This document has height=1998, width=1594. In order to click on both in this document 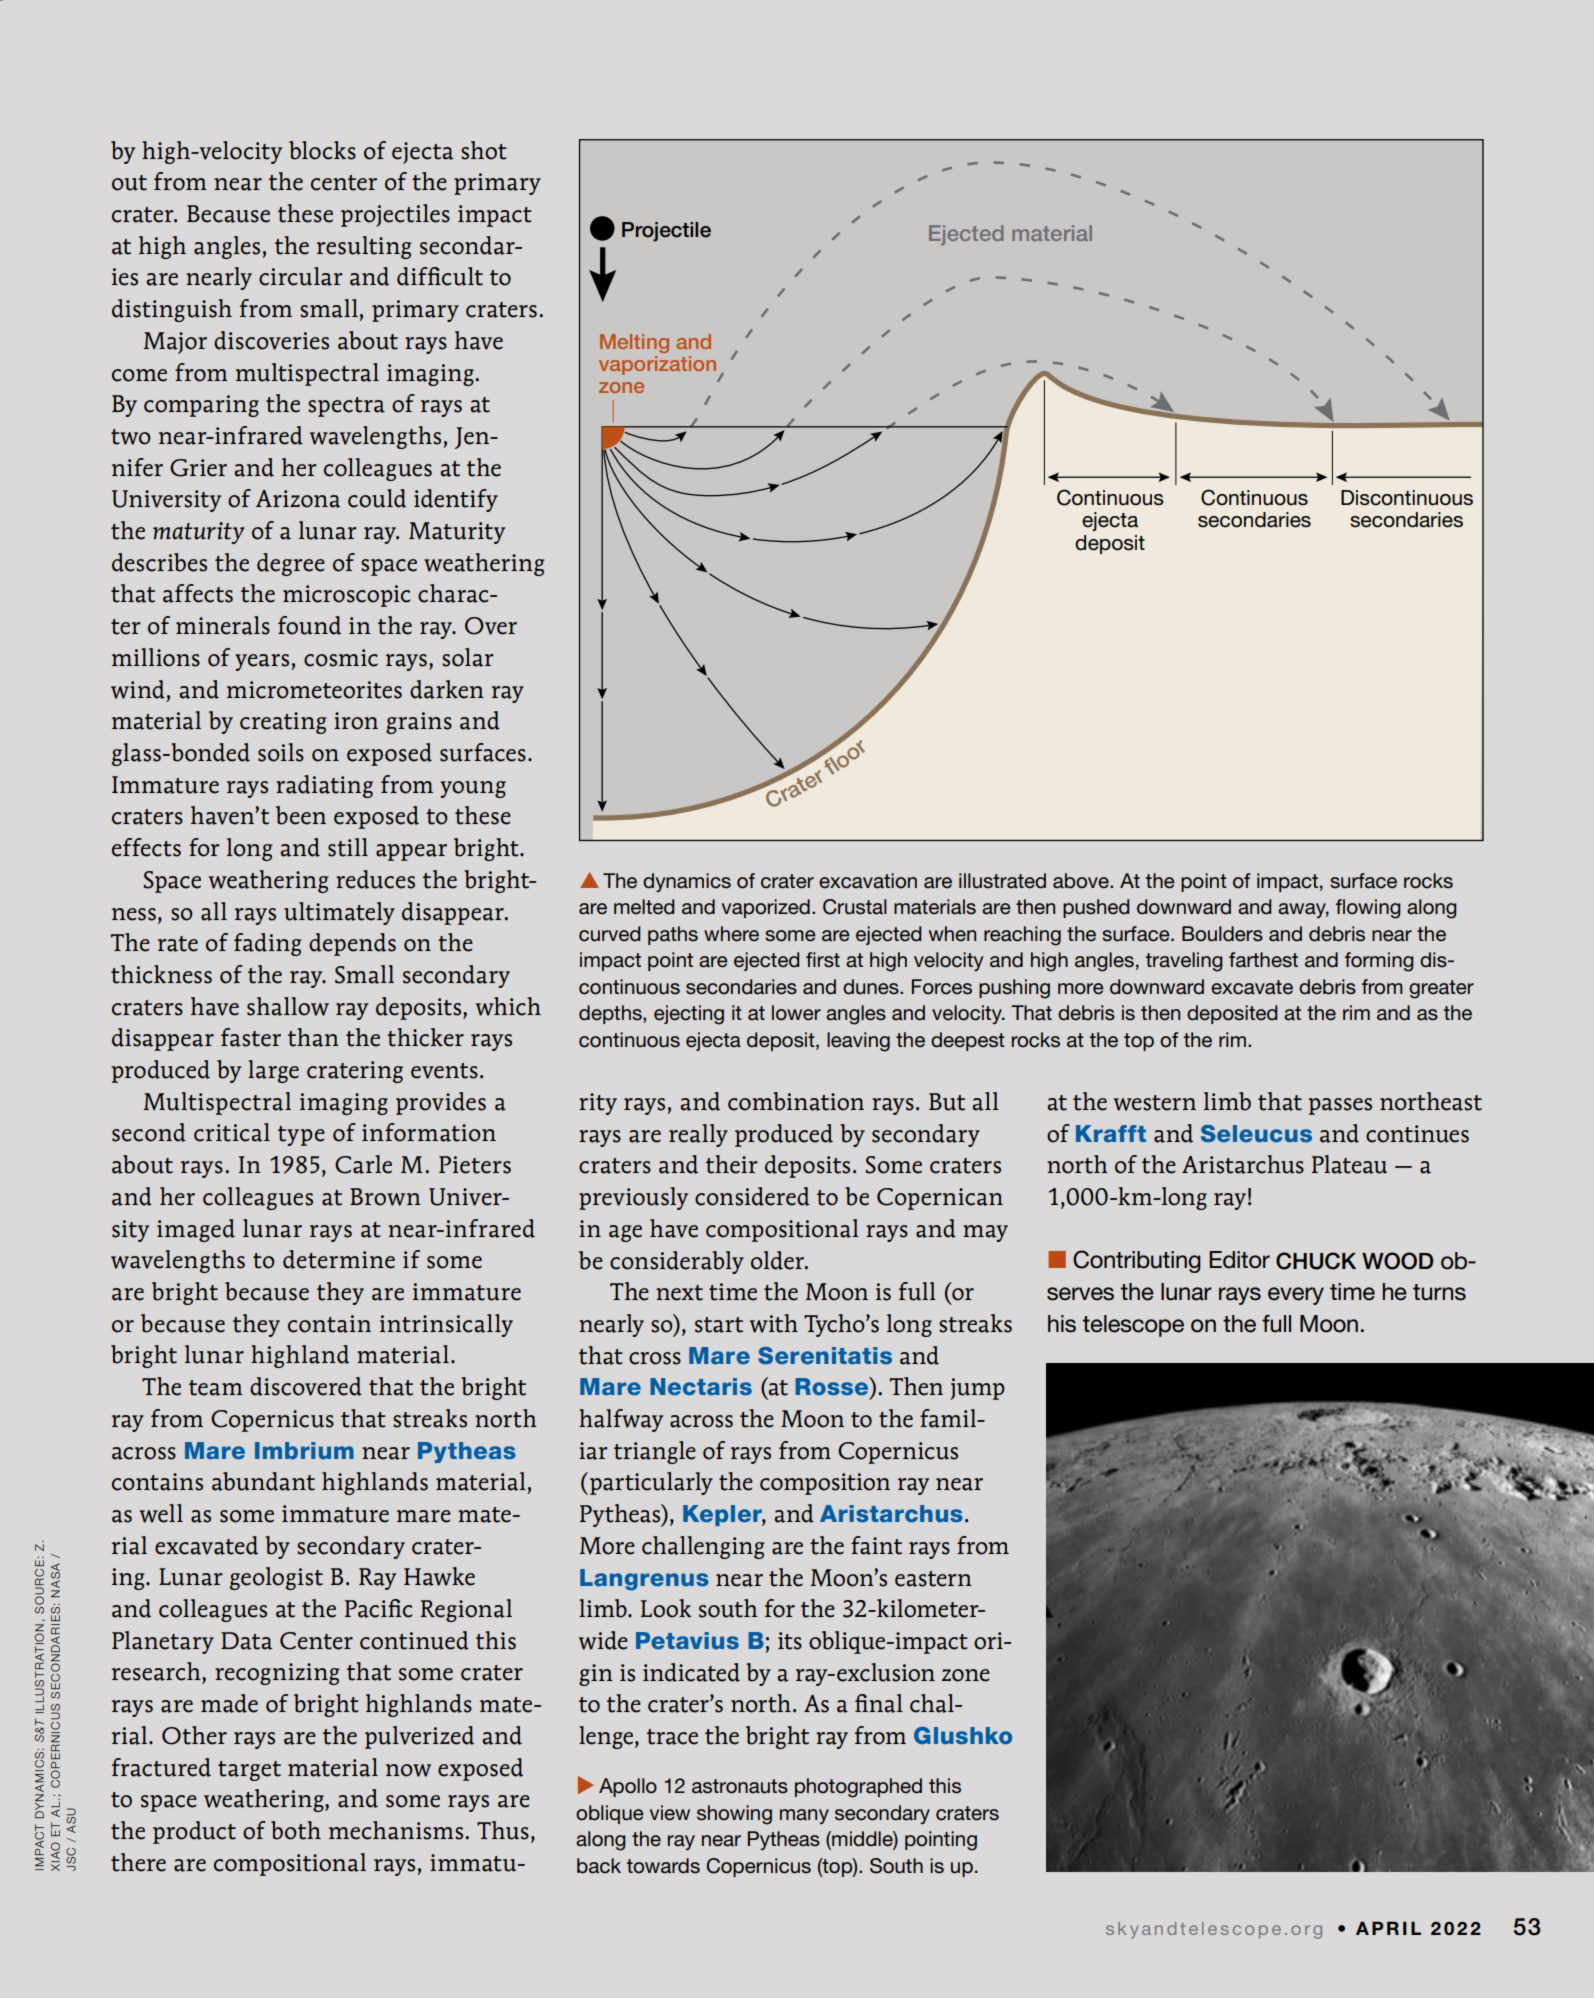, I will do `click(296, 1830)`.
